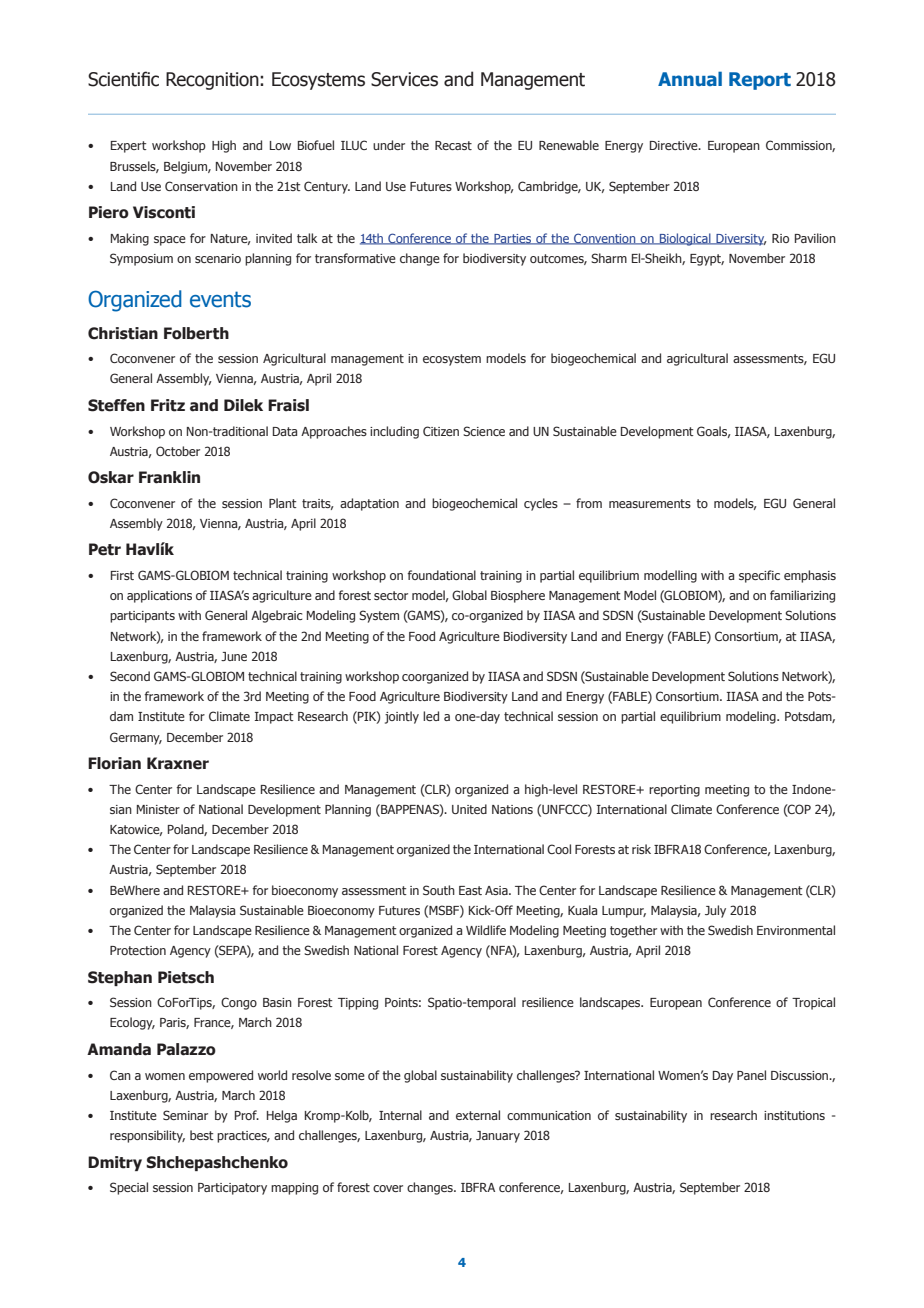  What do you see at coordinates (129, 147) in the document?
I see `Expert` at bounding box center [129, 147].
